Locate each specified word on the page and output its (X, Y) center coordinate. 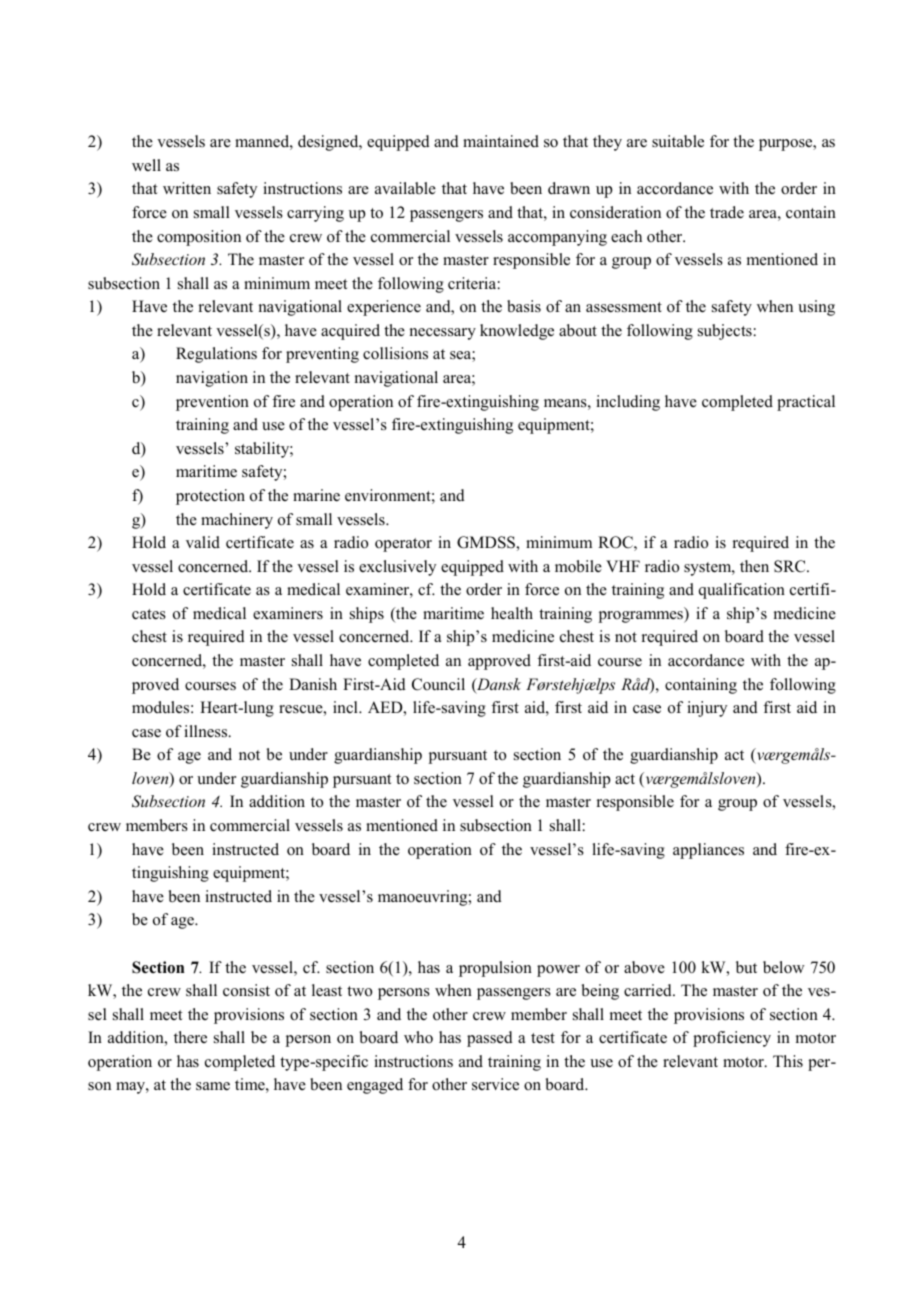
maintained (501, 141)
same (213, 1086)
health (512, 613)
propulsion (495, 969)
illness (207, 731)
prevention (212, 403)
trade (727, 212)
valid (203, 542)
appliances (708, 851)
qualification (742, 591)
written (187, 188)
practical (806, 403)
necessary (443, 334)
